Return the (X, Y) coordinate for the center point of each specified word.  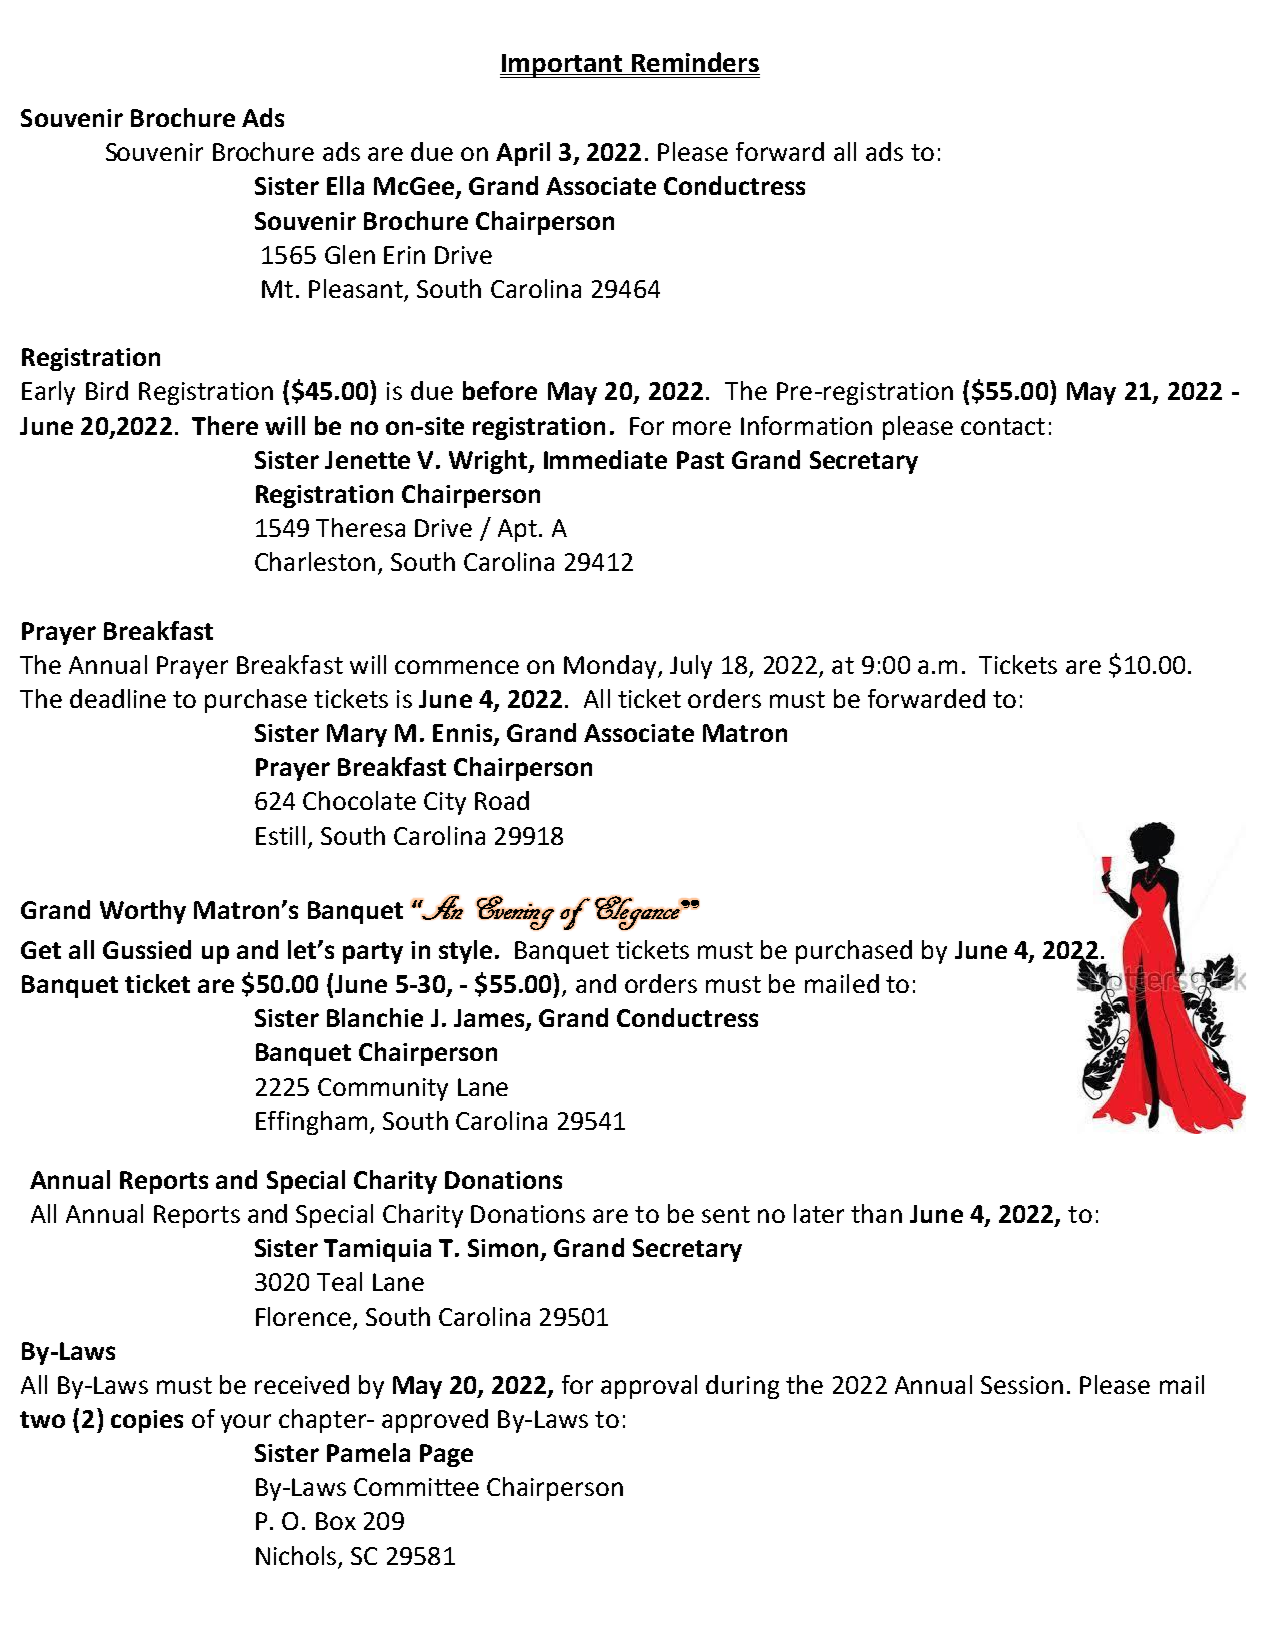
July (691, 667)
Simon (503, 1248)
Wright (489, 462)
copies (147, 1421)
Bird (107, 390)
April (523, 154)
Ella (345, 185)
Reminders (694, 63)
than (876, 1213)
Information (806, 425)
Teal (339, 1281)
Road (502, 800)
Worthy (143, 912)
